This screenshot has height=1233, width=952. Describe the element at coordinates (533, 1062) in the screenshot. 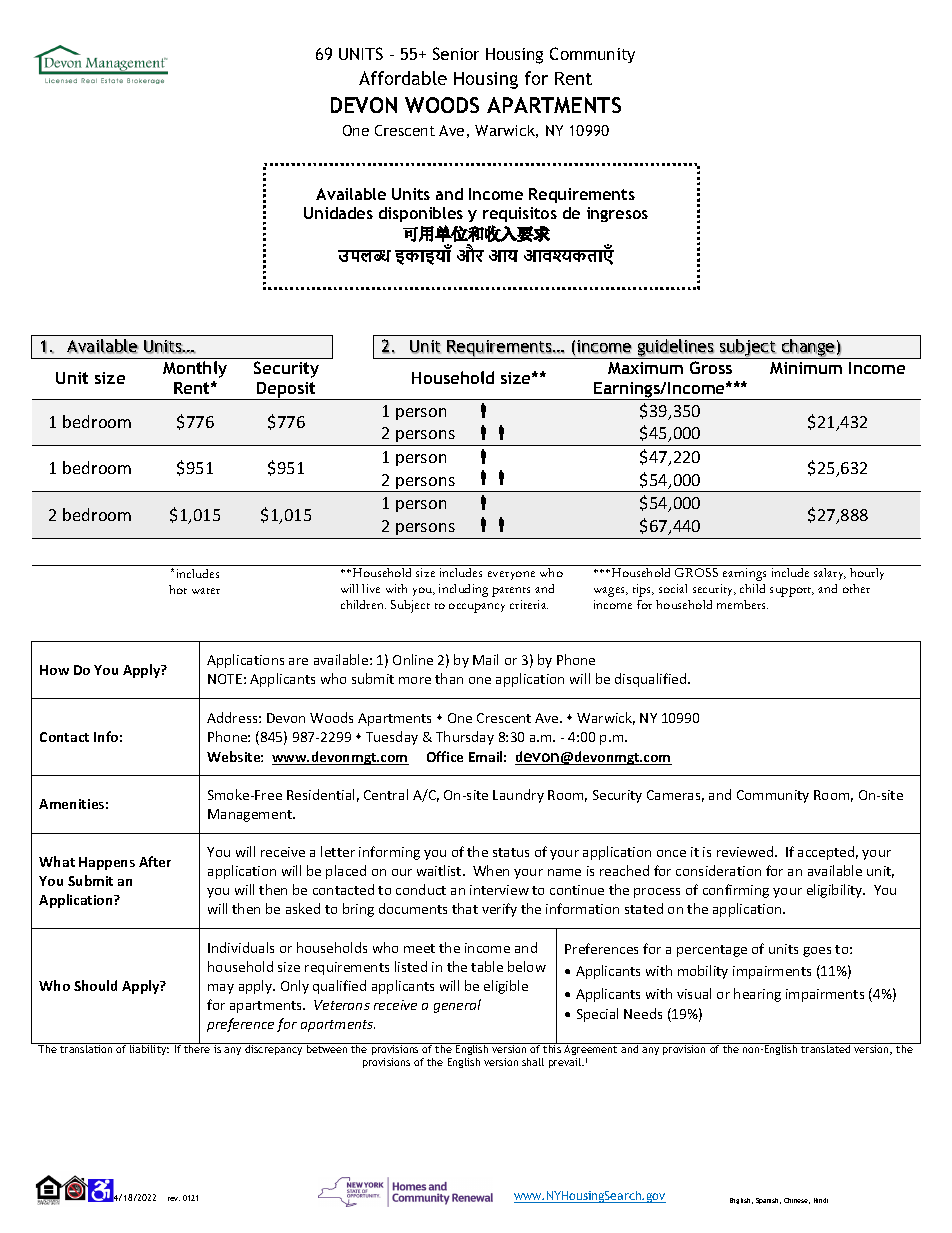

I see `shall` at that location.
